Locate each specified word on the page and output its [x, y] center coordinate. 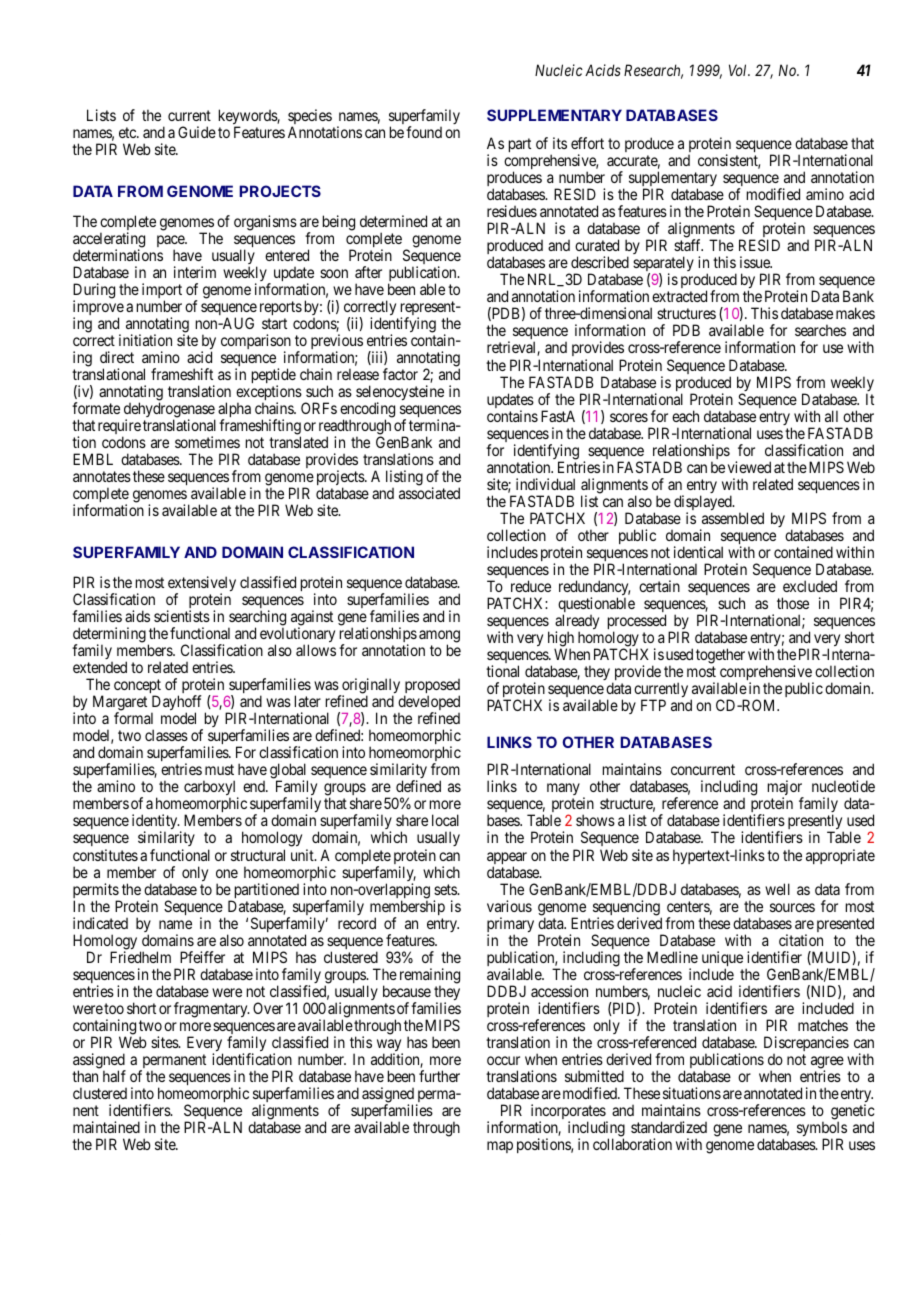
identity [156, 823]
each [685, 416]
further [439, 1076]
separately [663, 265]
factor [400, 374]
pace [171, 242]
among [439, 637]
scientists [182, 616]
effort [587, 143]
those [793, 603]
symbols [822, 1130]
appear [507, 859]
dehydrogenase [170, 411]
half [114, 1076]
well [777, 889]
